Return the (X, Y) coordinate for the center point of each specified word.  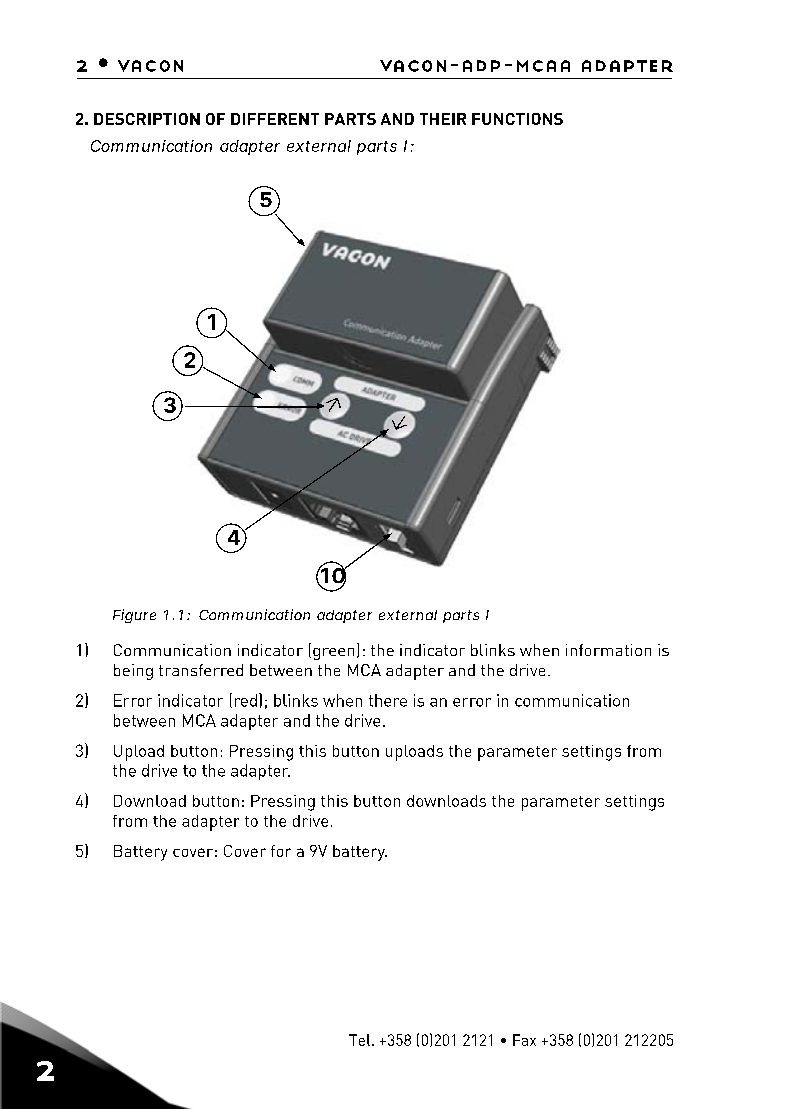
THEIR (443, 119)
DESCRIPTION (147, 119)
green (333, 654)
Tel (361, 1040)
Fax (524, 1040)
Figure (134, 616)
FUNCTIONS (517, 119)
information (608, 650)
